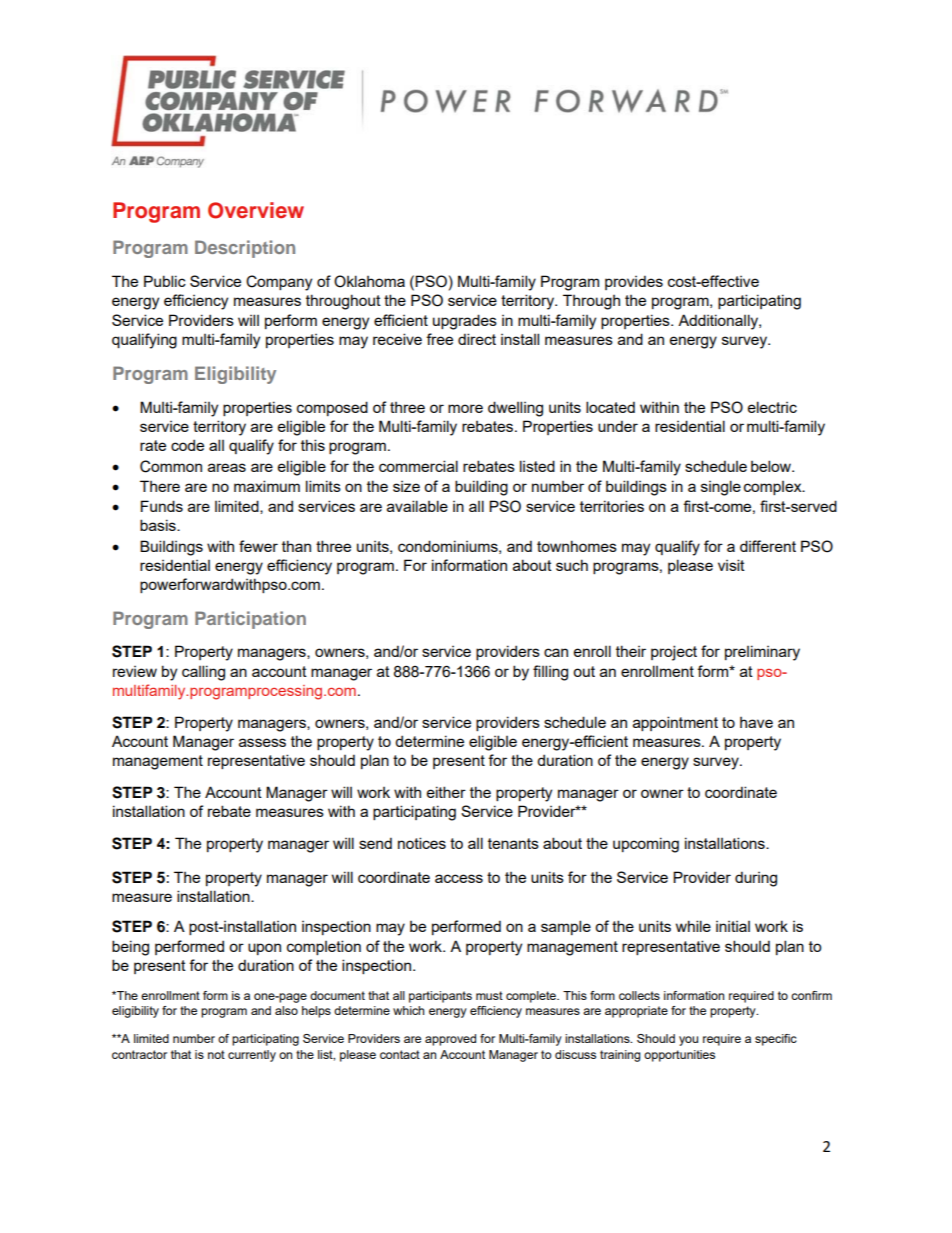 The image size is (952, 1233). Describe the element at coordinates (245, 249) in the screenshot. I see `Description` at that location.
